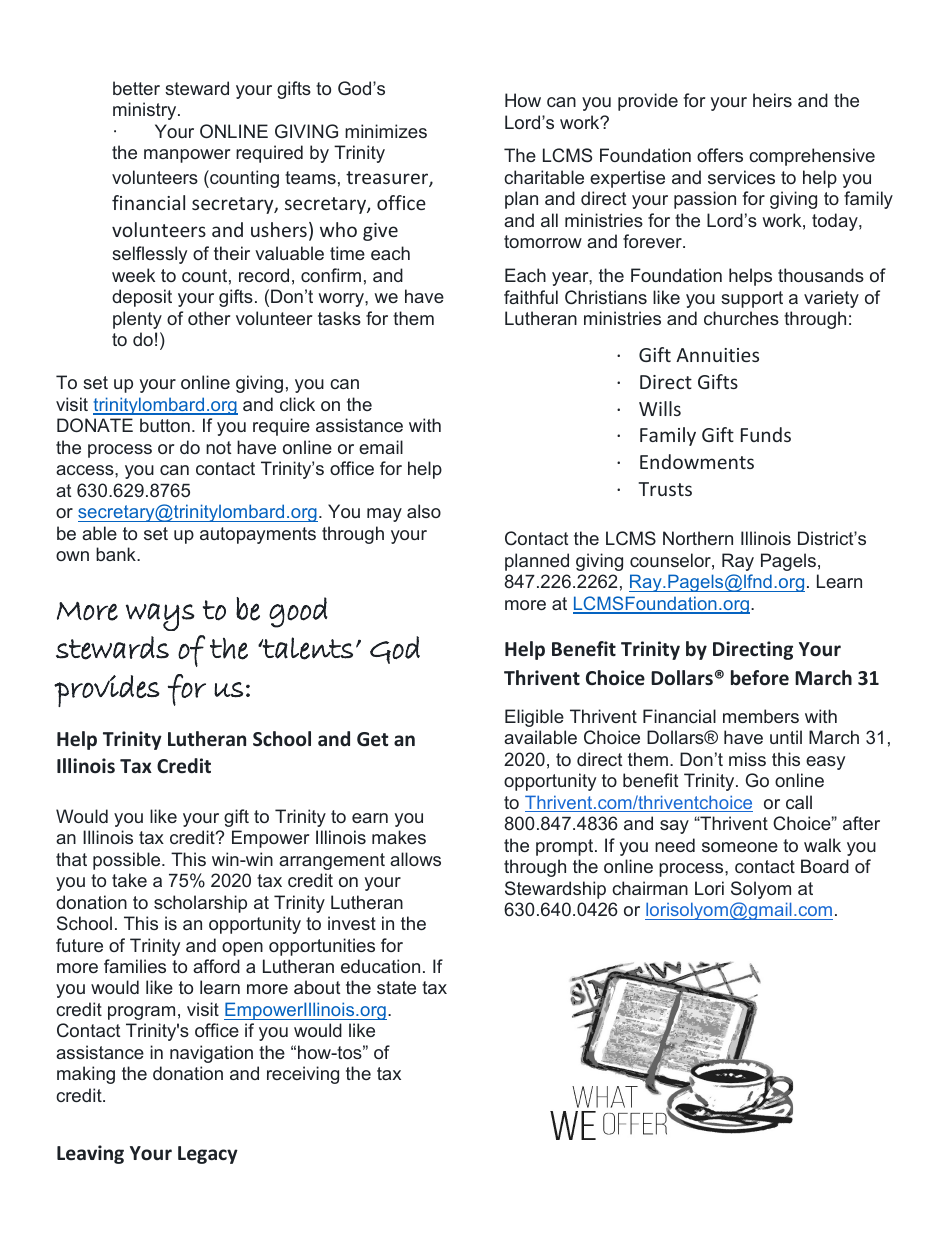 This page has width=952, height=1233. What do you see at coordinates (146, 111) in the page?
I see `ministry` at bounding box center [146, 111].
